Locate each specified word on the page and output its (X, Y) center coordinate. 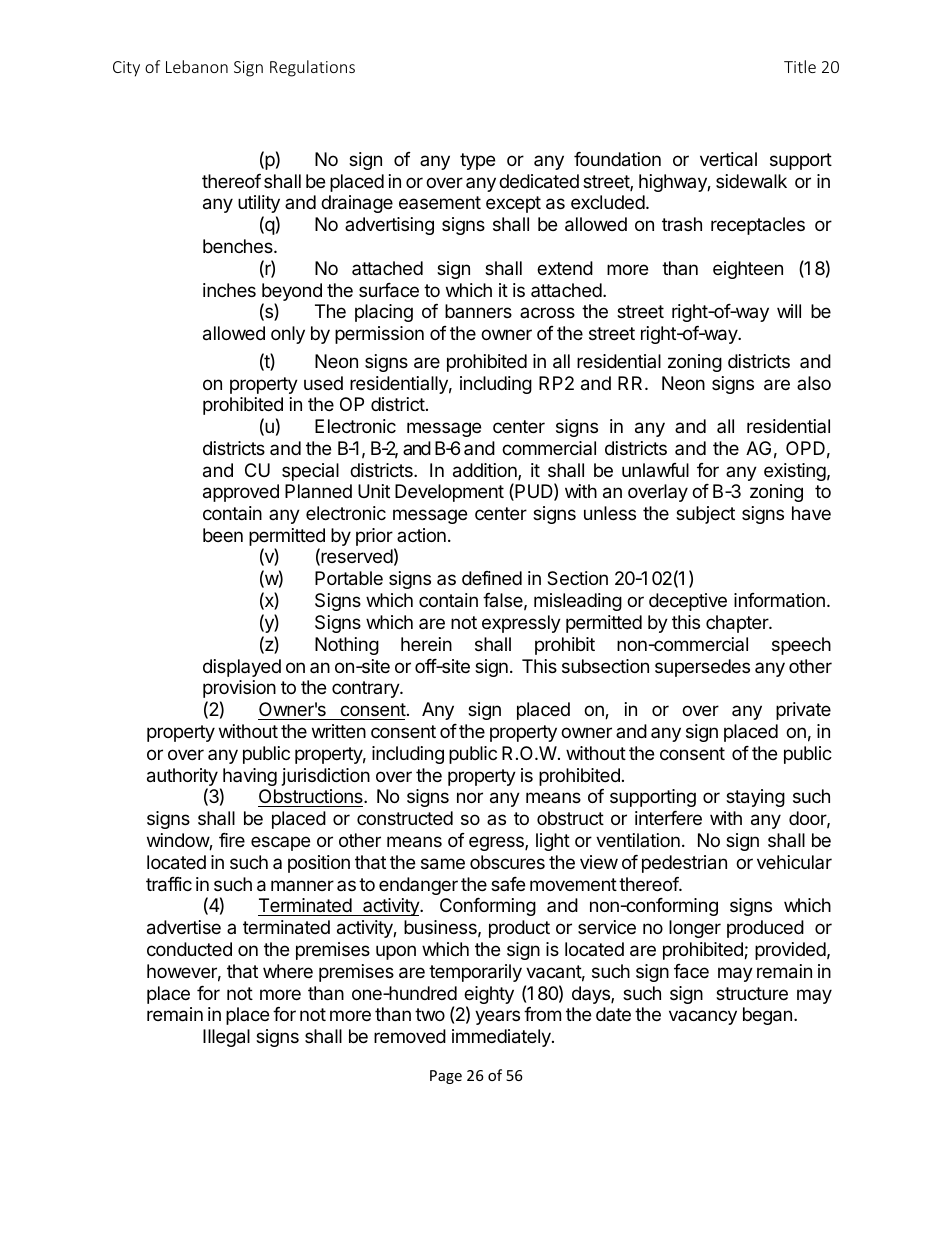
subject (705, 515)
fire (232, 840)
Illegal (226, 1038)
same (443, 864)
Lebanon (197, 66)
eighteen (748, 270)
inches (229, 290)
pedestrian (684, 864)
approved (241, 493)
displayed (242, 668)
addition (486, 471)
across (547, 312)
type (477, 161)
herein (426, 644)
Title (800, 66)
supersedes (702, 668)
